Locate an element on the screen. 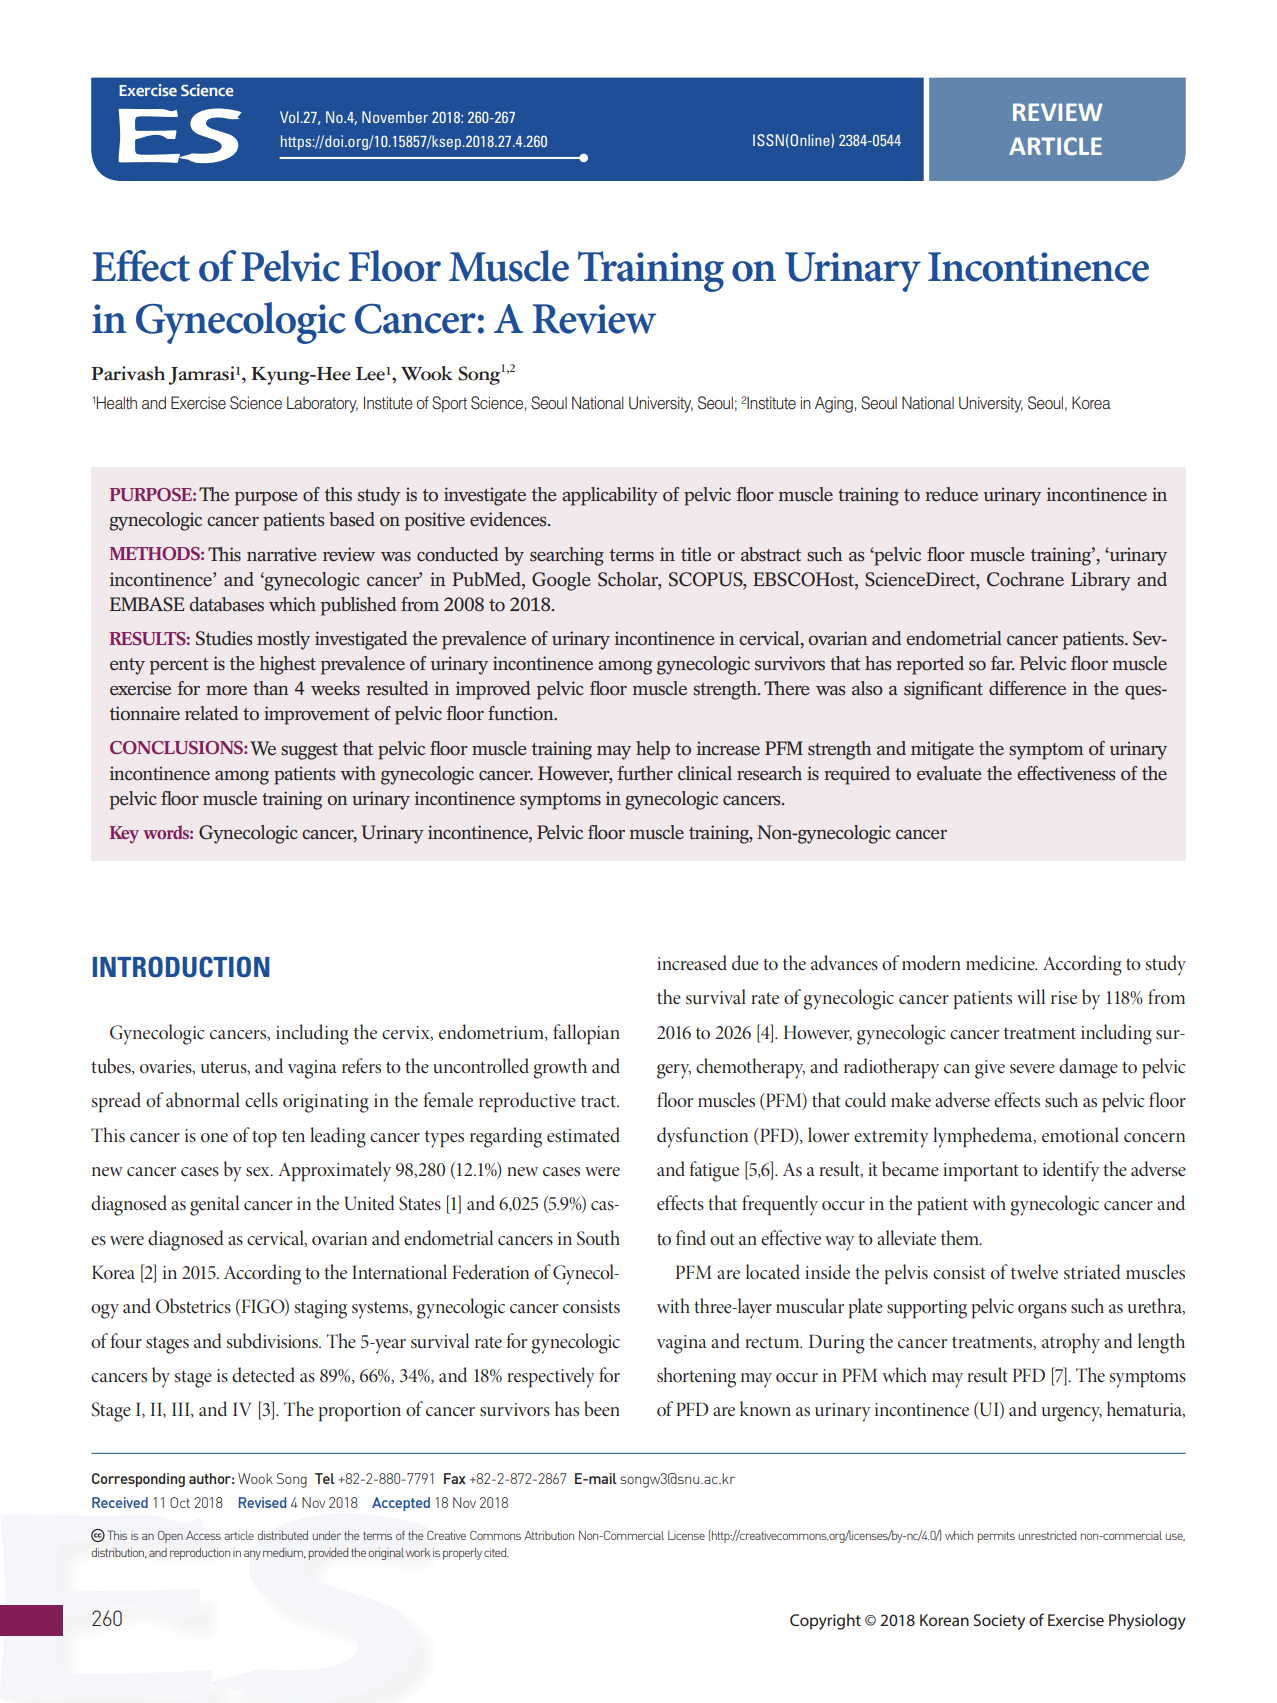  South is located at coordinates (598, 1238).
